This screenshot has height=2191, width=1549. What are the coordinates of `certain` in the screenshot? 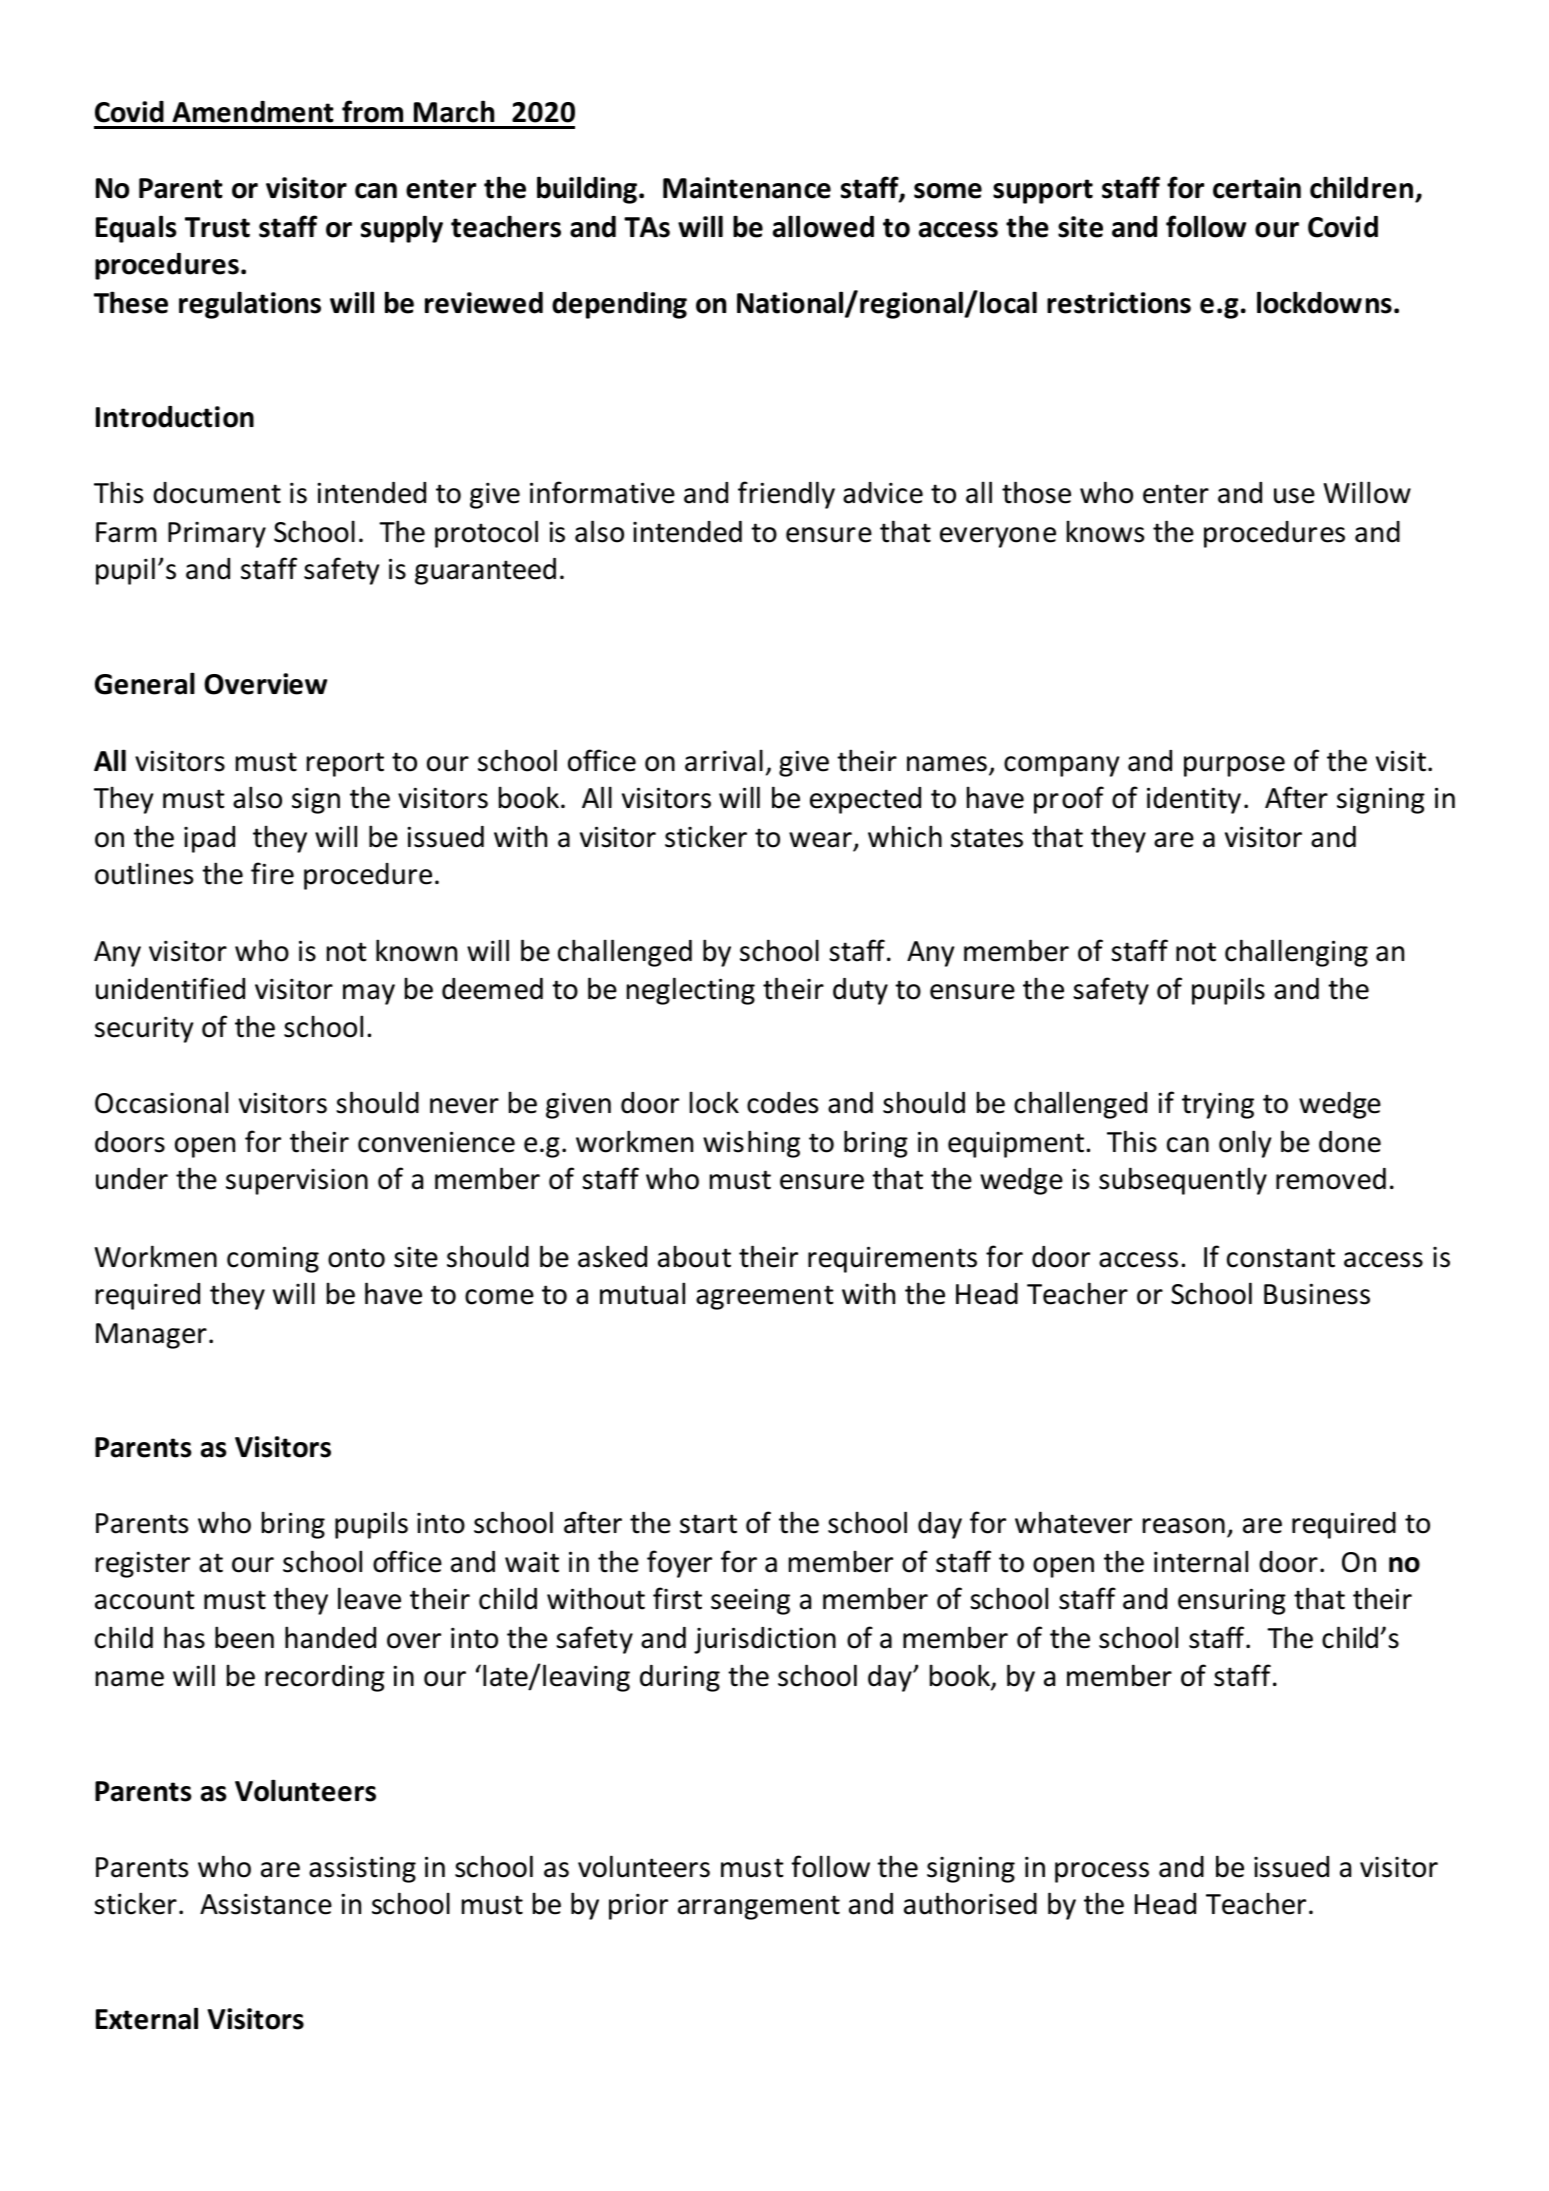 It's located at (1257, 188).
